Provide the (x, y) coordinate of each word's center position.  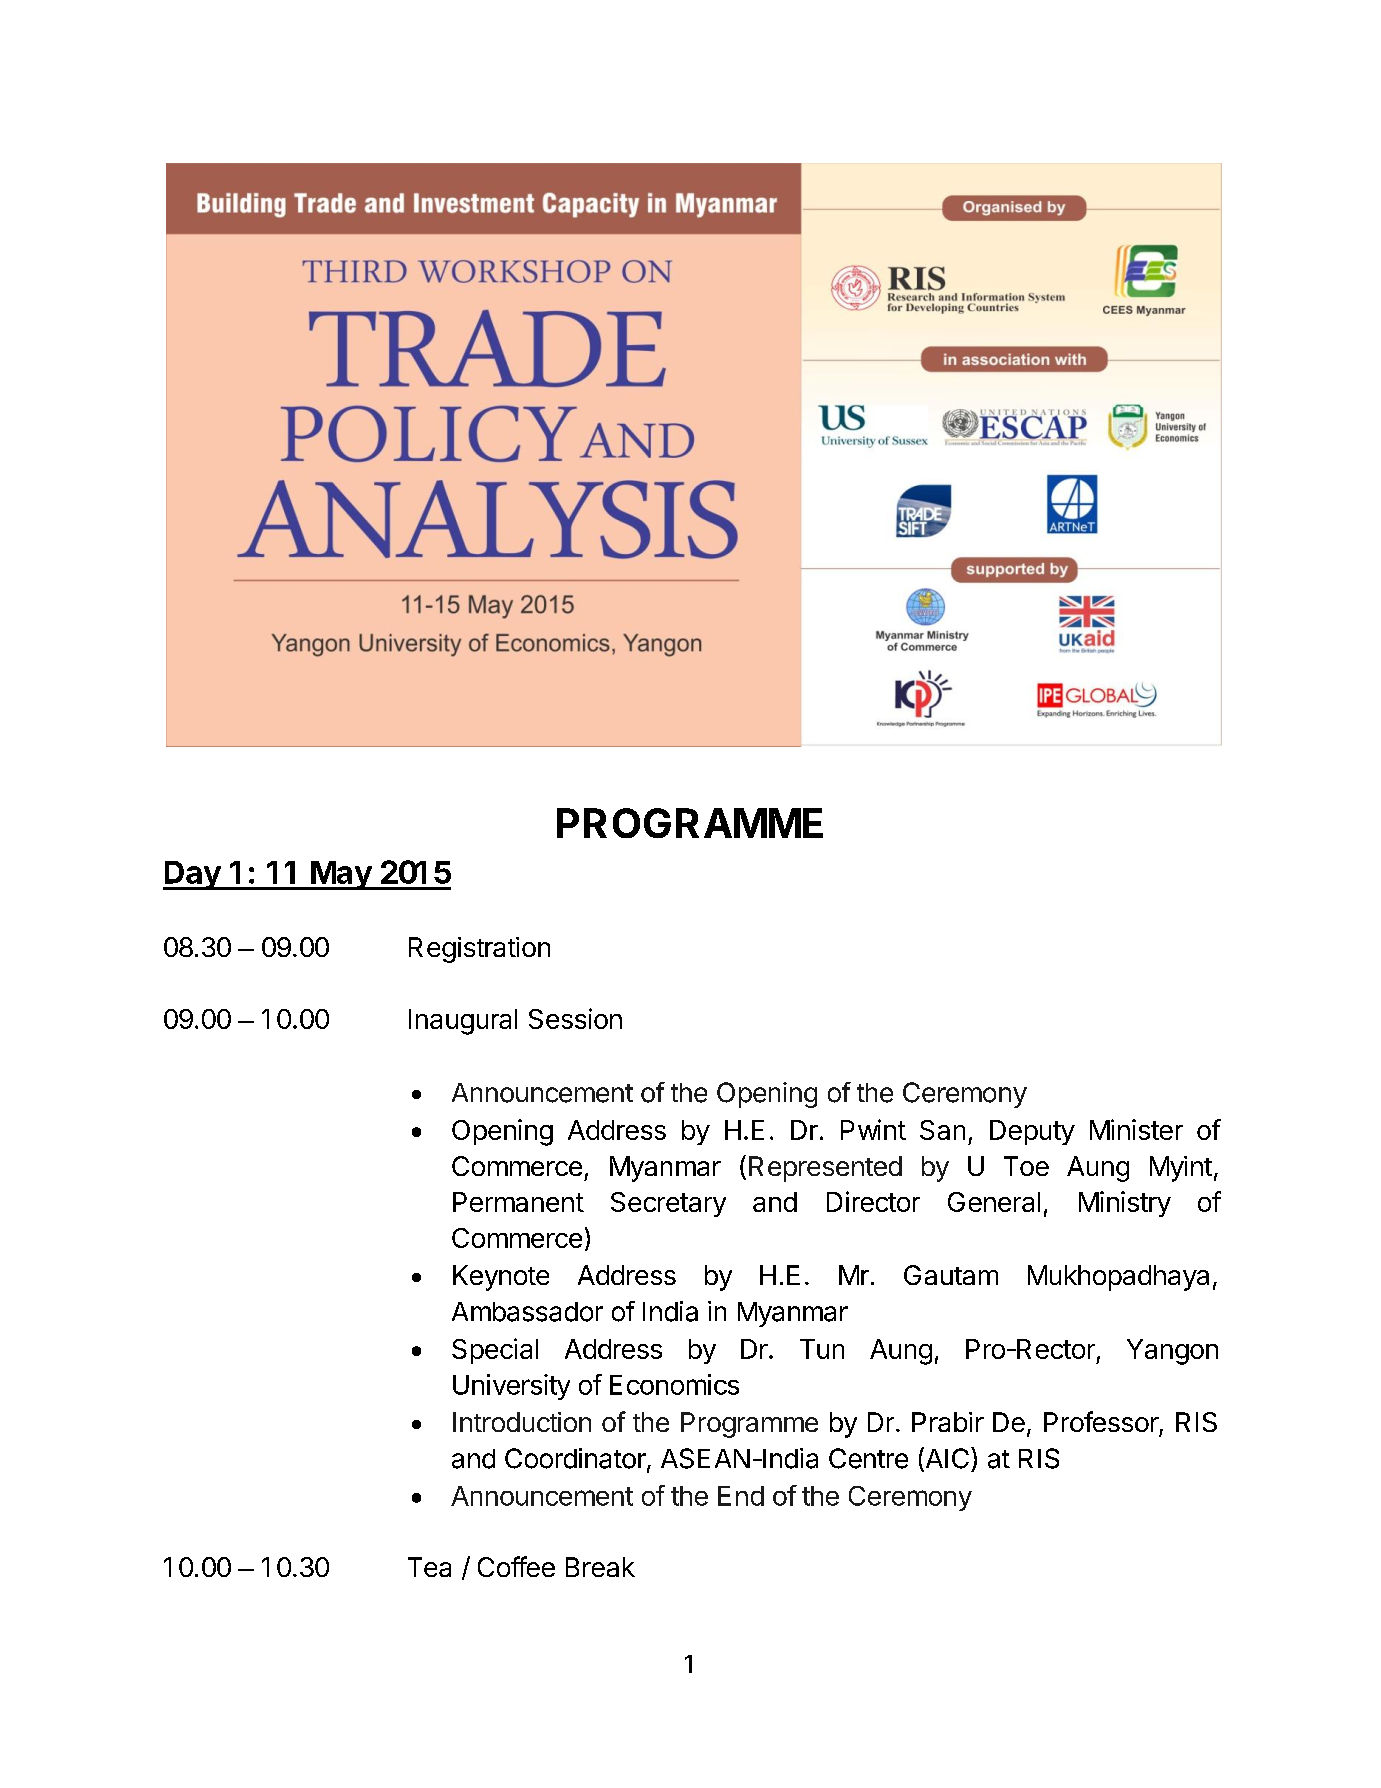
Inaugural (463, 1022)
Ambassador (527, 1312)
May (341, 875)
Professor (1101, 1421)
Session (575, 1018)
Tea (429, 1567)
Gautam (951, 1275)
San (942, 1130)
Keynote (501, 1278)
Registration (479, 950)
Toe (1026, 1166)
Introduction (522, 1422)
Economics (674, 1384)
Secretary (668, 1204)
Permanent (518, 1202)
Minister (1136, 1129)
